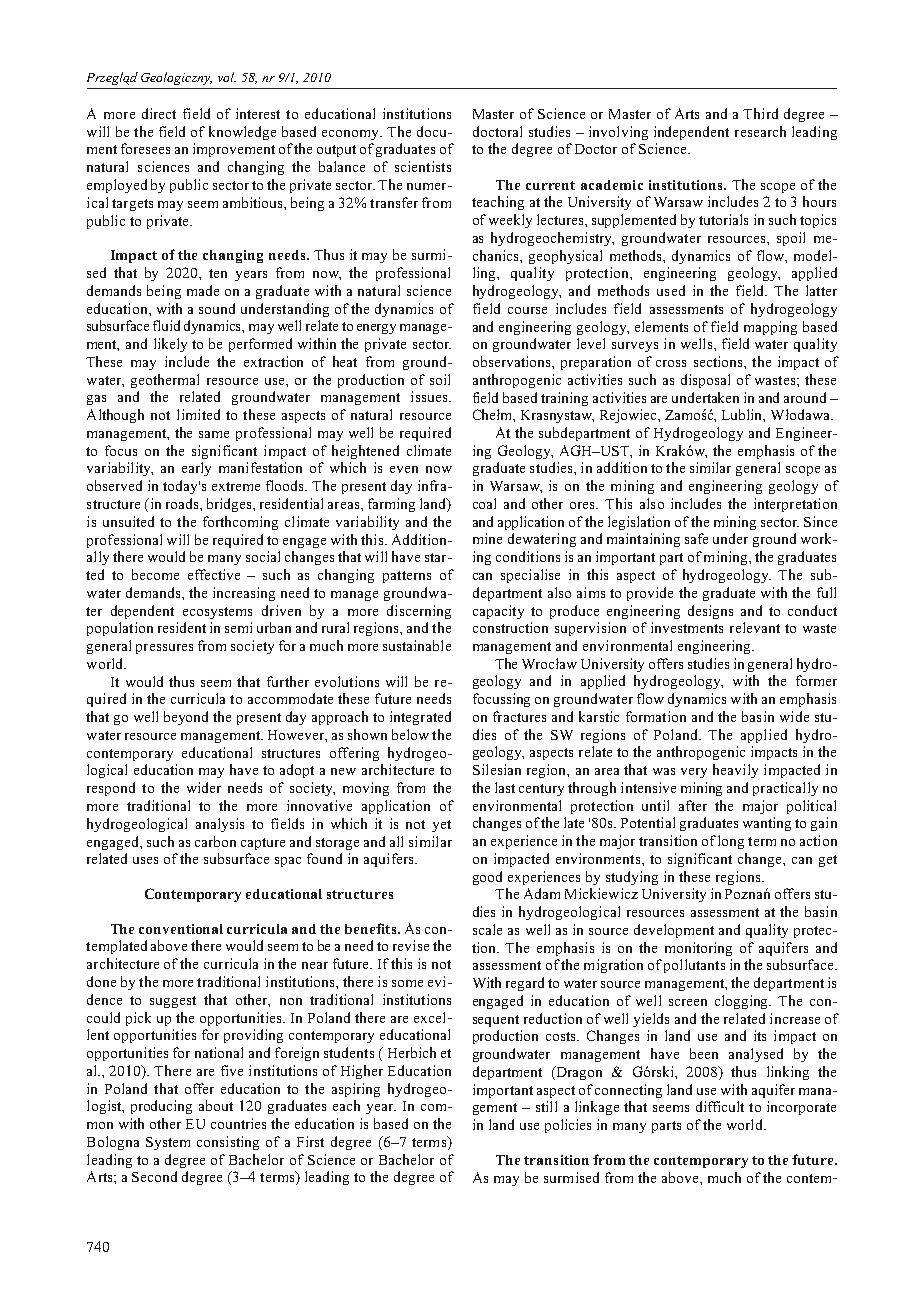 The width and height of the image is (924, 1308). I want to click on research, so click(760, 131).
